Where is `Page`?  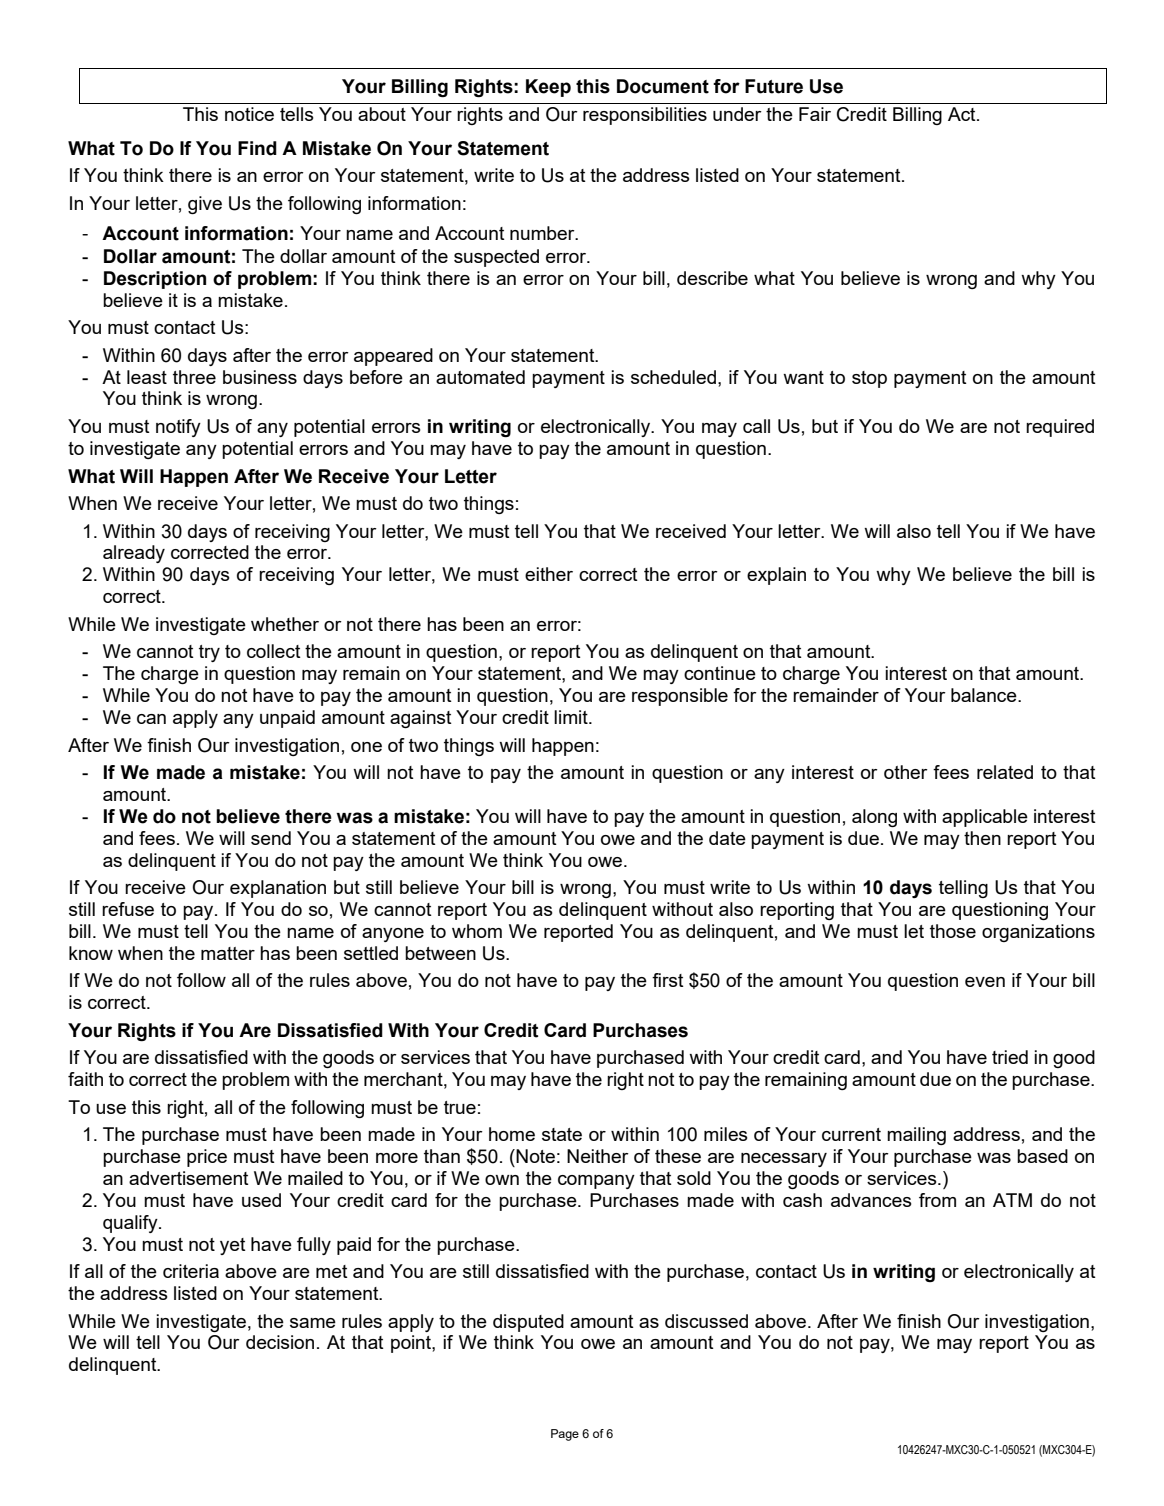 Page is located at coordinates (565, 1435).
